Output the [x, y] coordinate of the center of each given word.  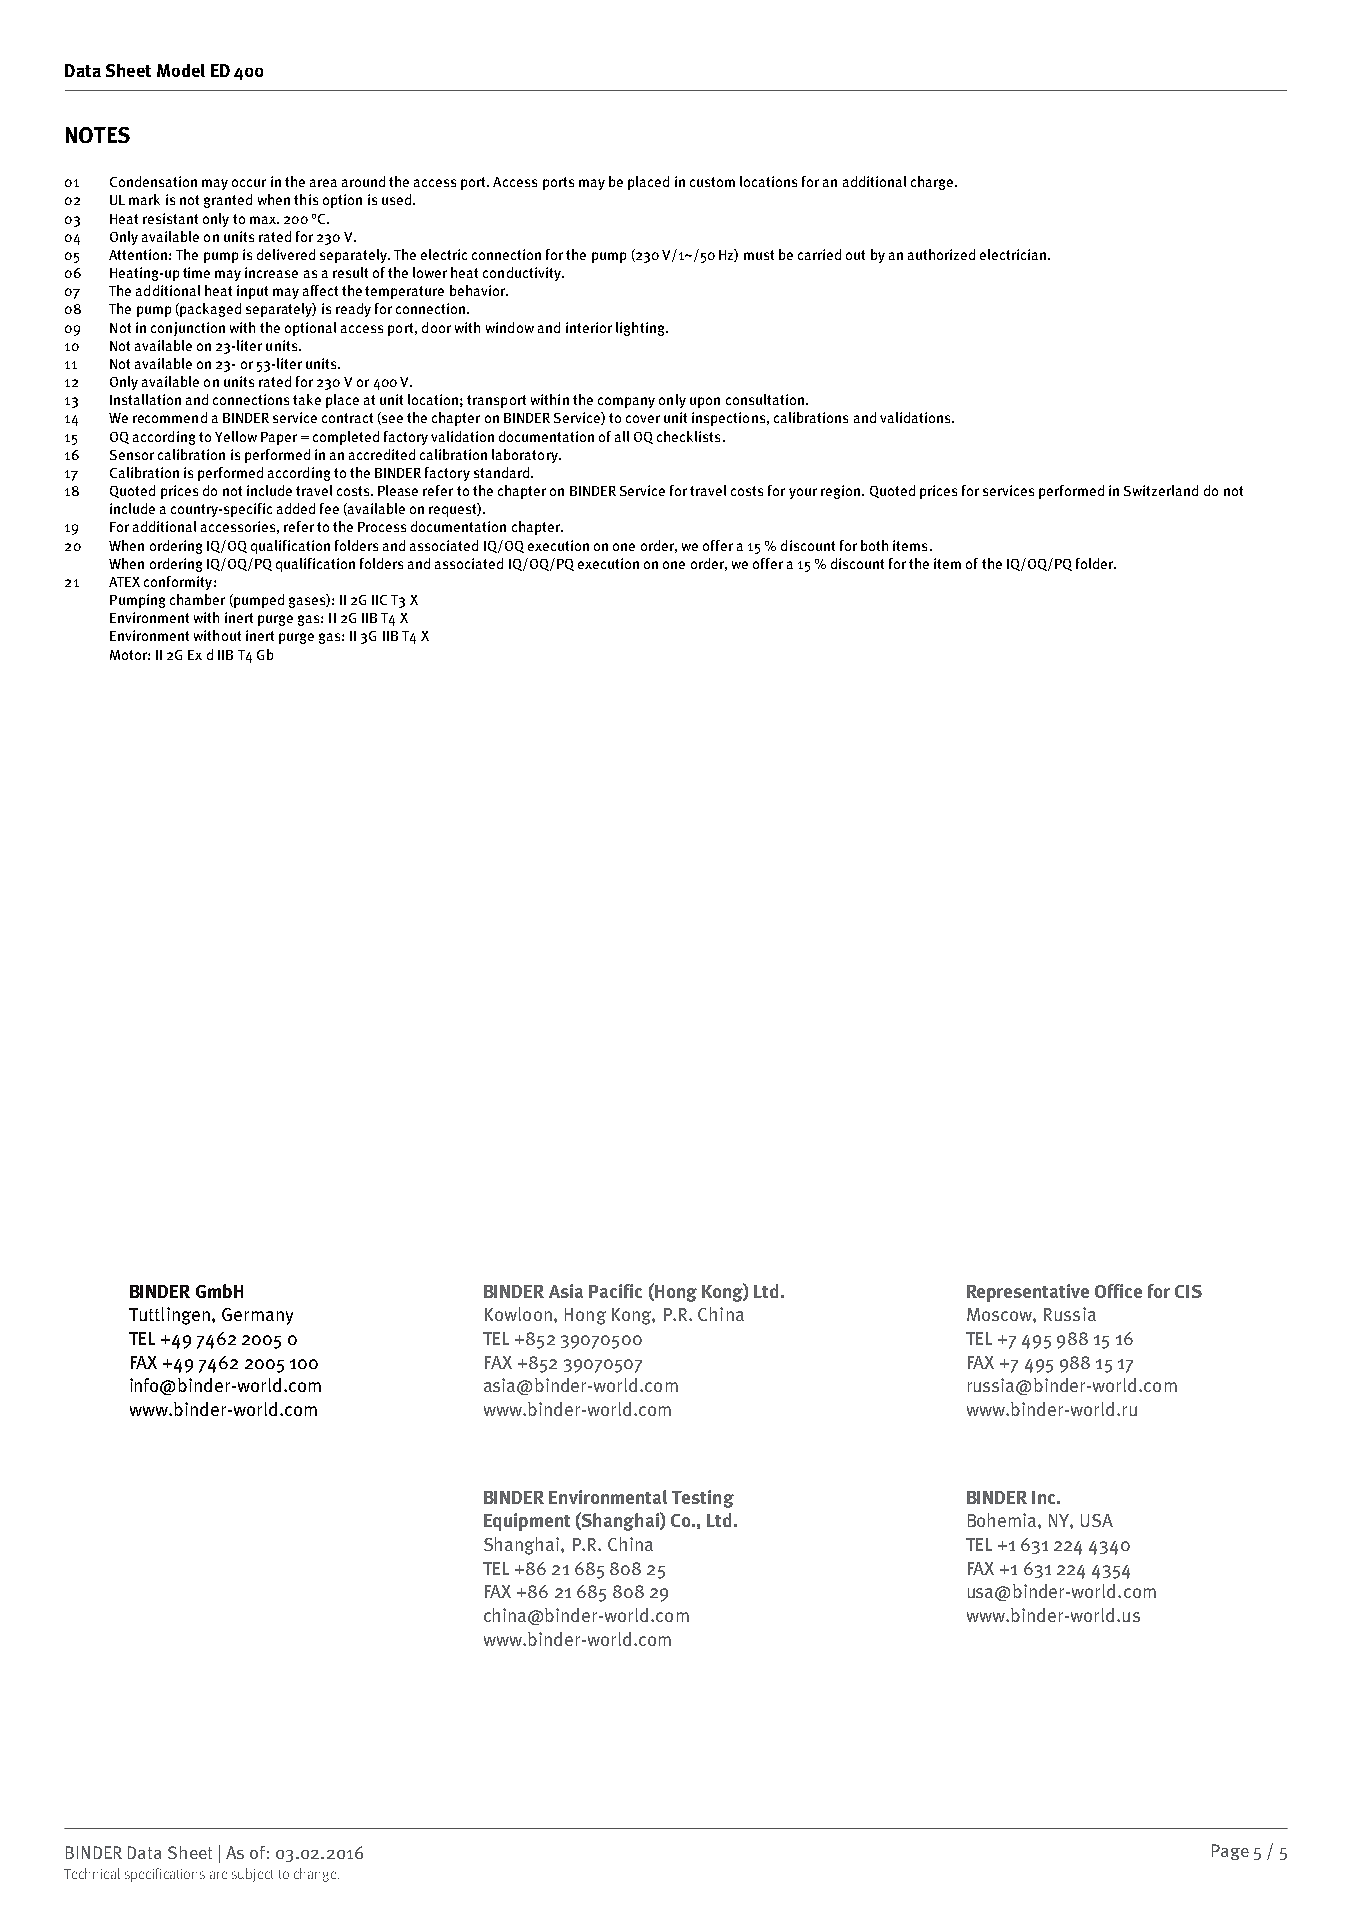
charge [933, 183]
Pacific [615, 1291]
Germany [257, 1316]
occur [249, 183]
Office [1118, 1291]
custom [712, 182]
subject [252, 1875]
